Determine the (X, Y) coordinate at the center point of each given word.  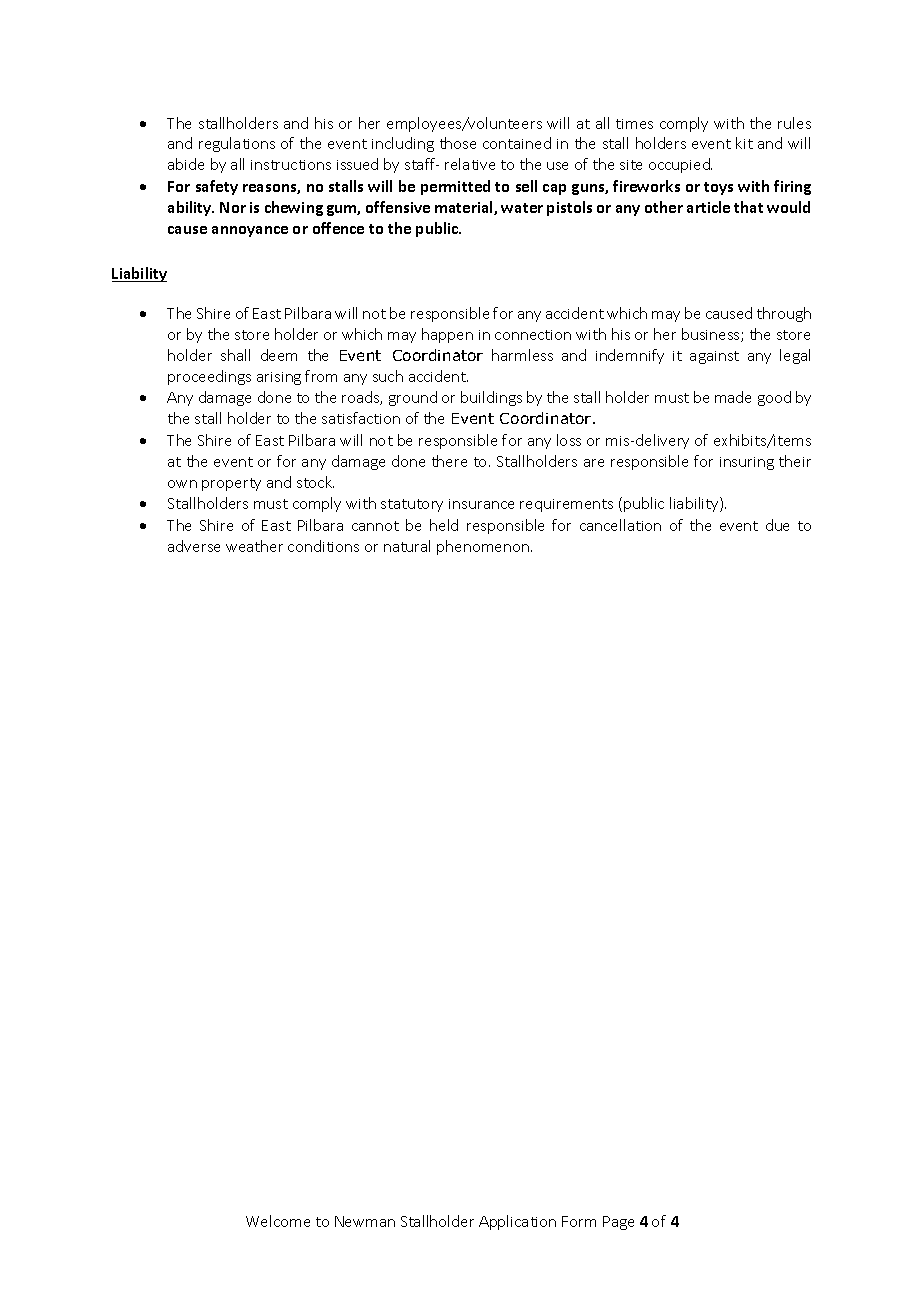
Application (517, 1222)
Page (618, 1223)
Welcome (278, 1221)
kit (744, 143)
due (777, 525)
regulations (237, 144)
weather (254, 546)
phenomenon (483, 547)
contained (517, 143)
